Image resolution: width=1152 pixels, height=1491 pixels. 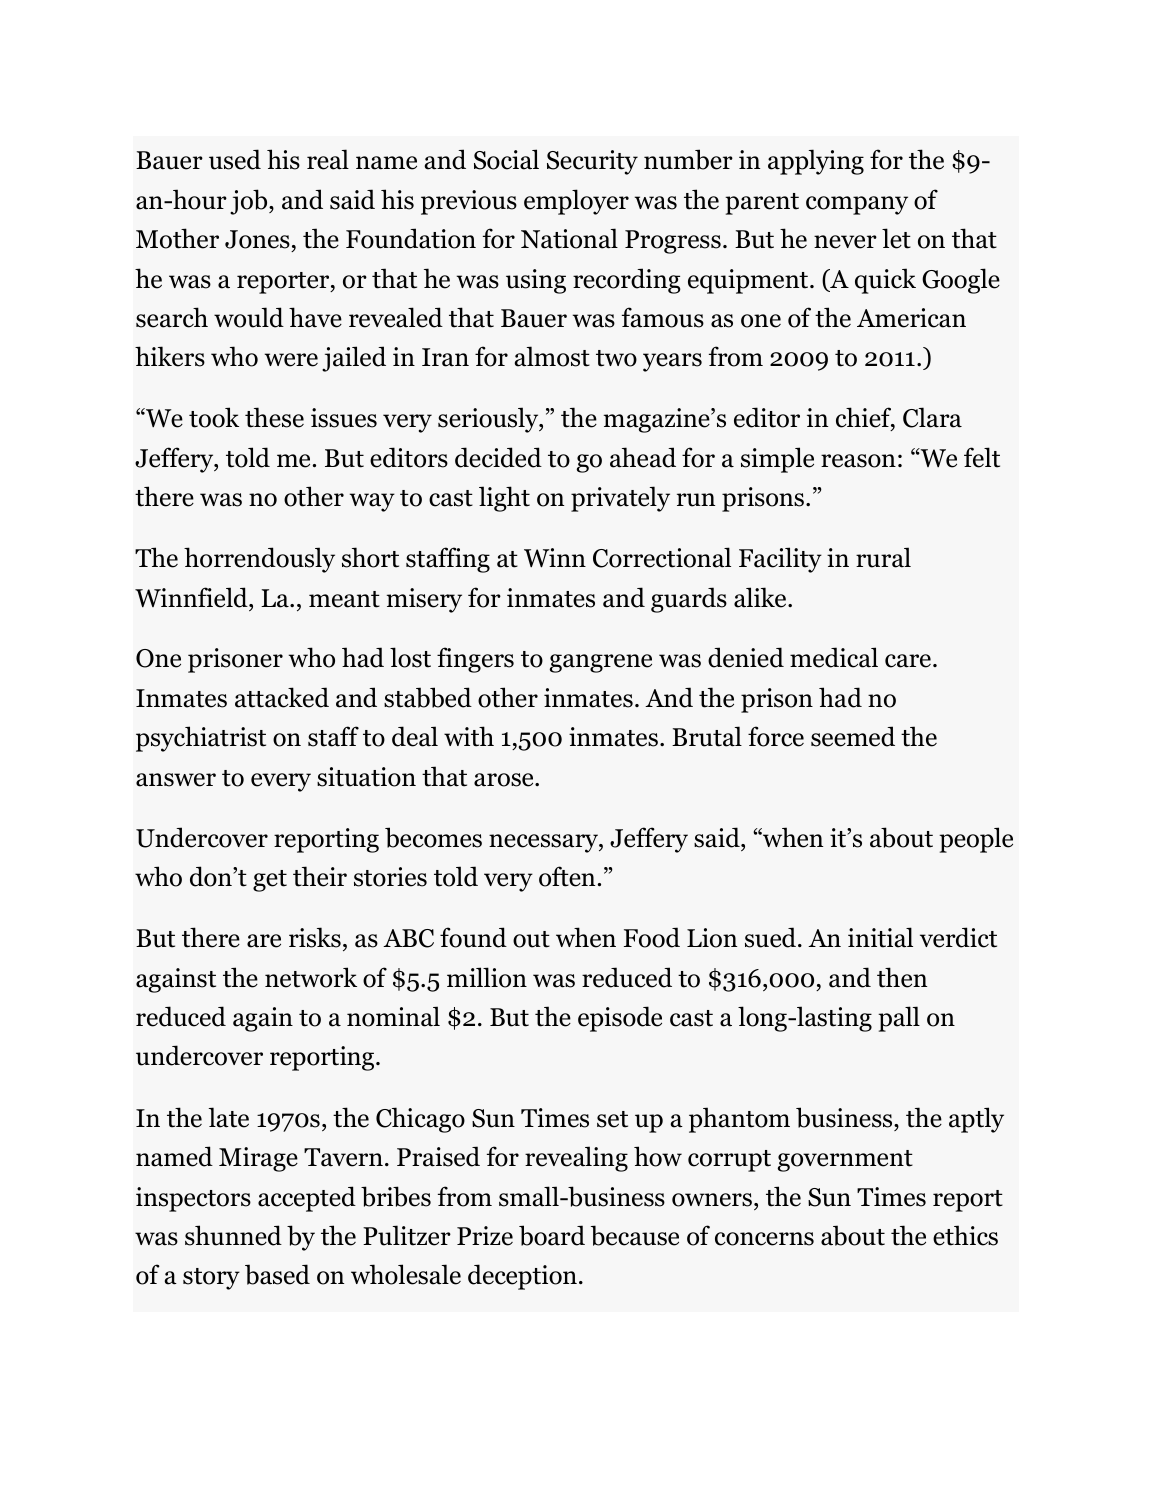 I want to click on company, so click(x=857, y=205).
